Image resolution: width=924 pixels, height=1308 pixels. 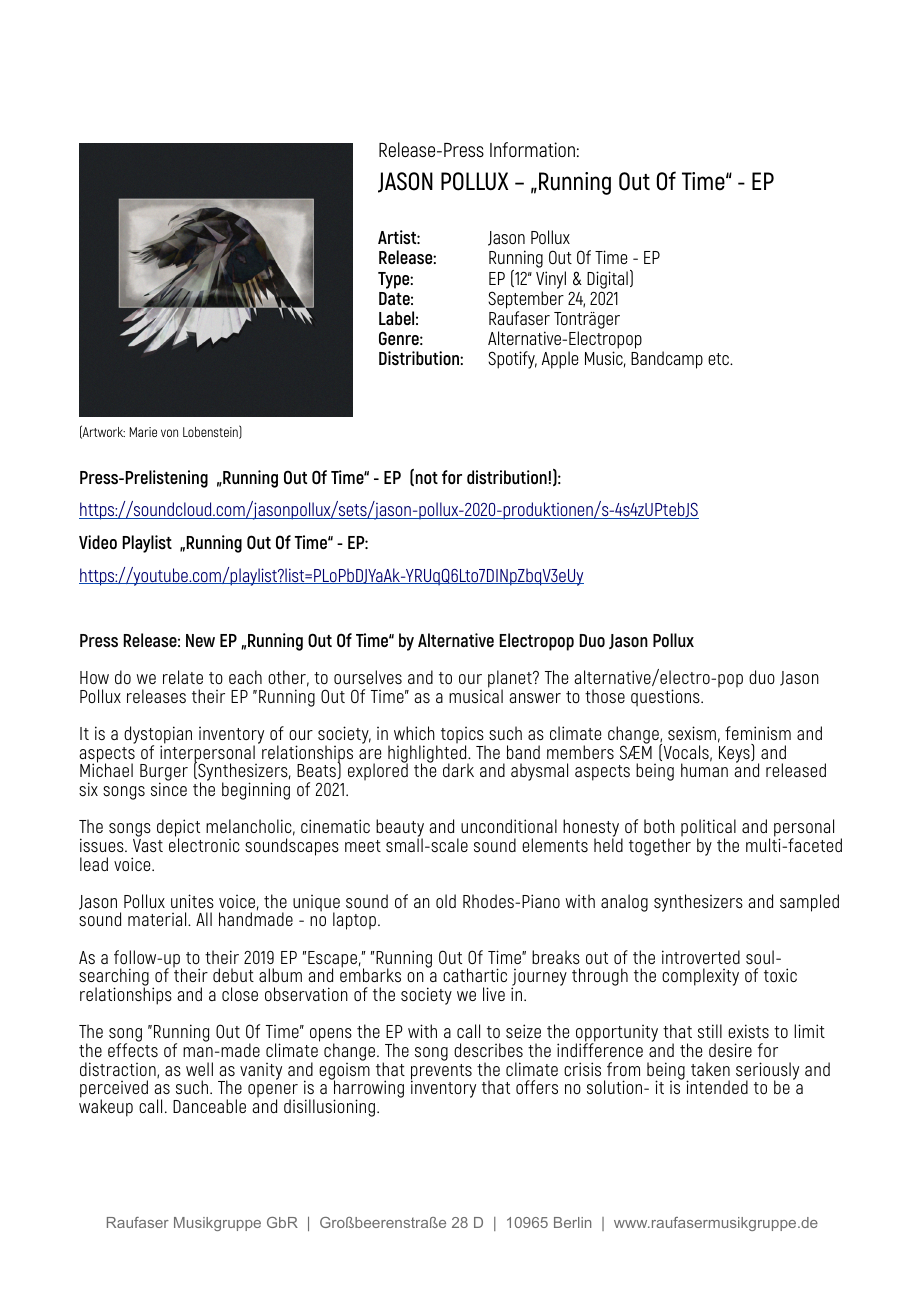 I want to click on Spotify, so click(x=512, y=360).
